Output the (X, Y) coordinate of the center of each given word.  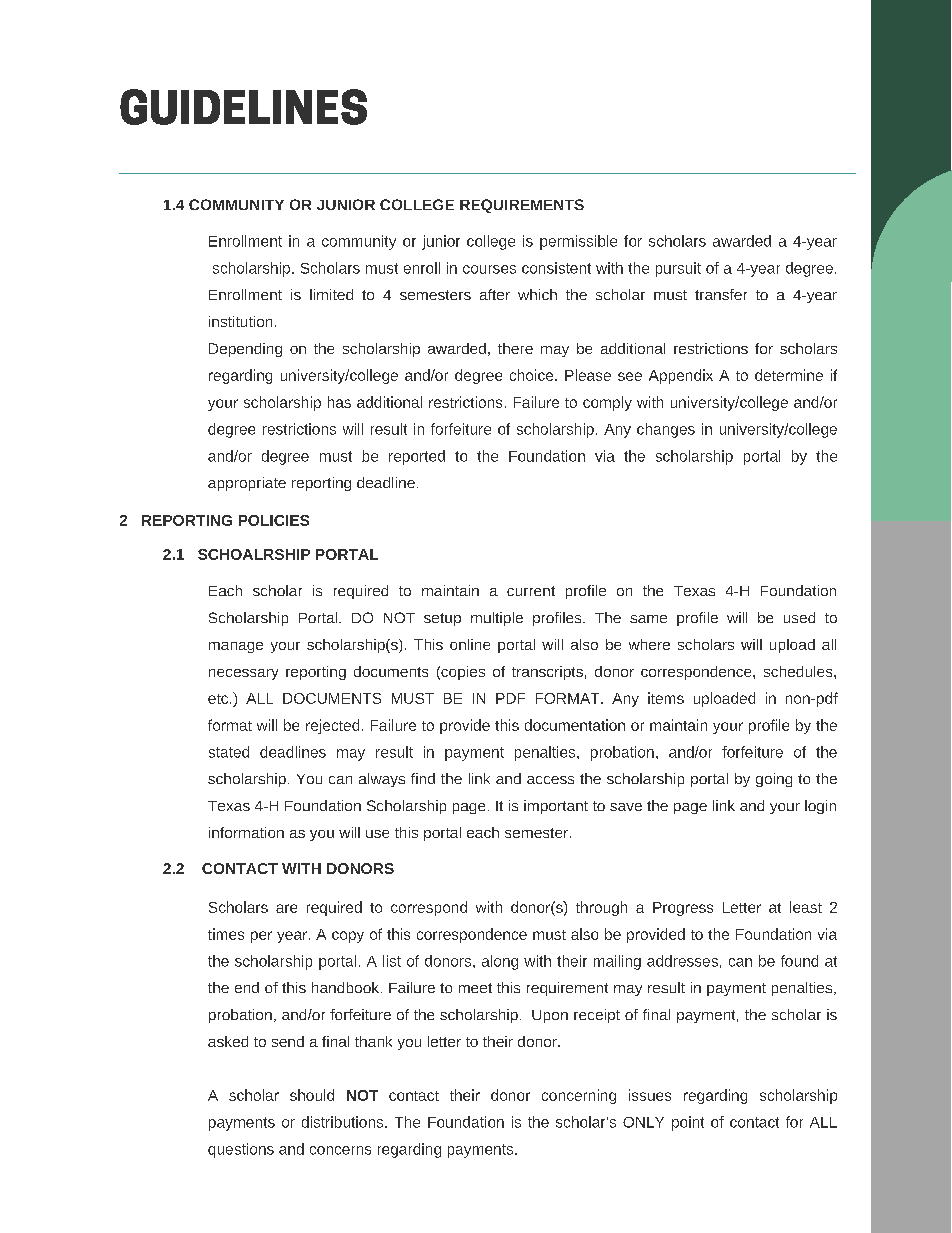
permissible (578, 242)
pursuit (678, 269)
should (312, 1095)
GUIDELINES (243, 107)
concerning (579, 1096)
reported (417, 457)
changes (666, 430)
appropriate (247, 484)
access (550, 780)
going (774, 780)
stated (229, 752)
